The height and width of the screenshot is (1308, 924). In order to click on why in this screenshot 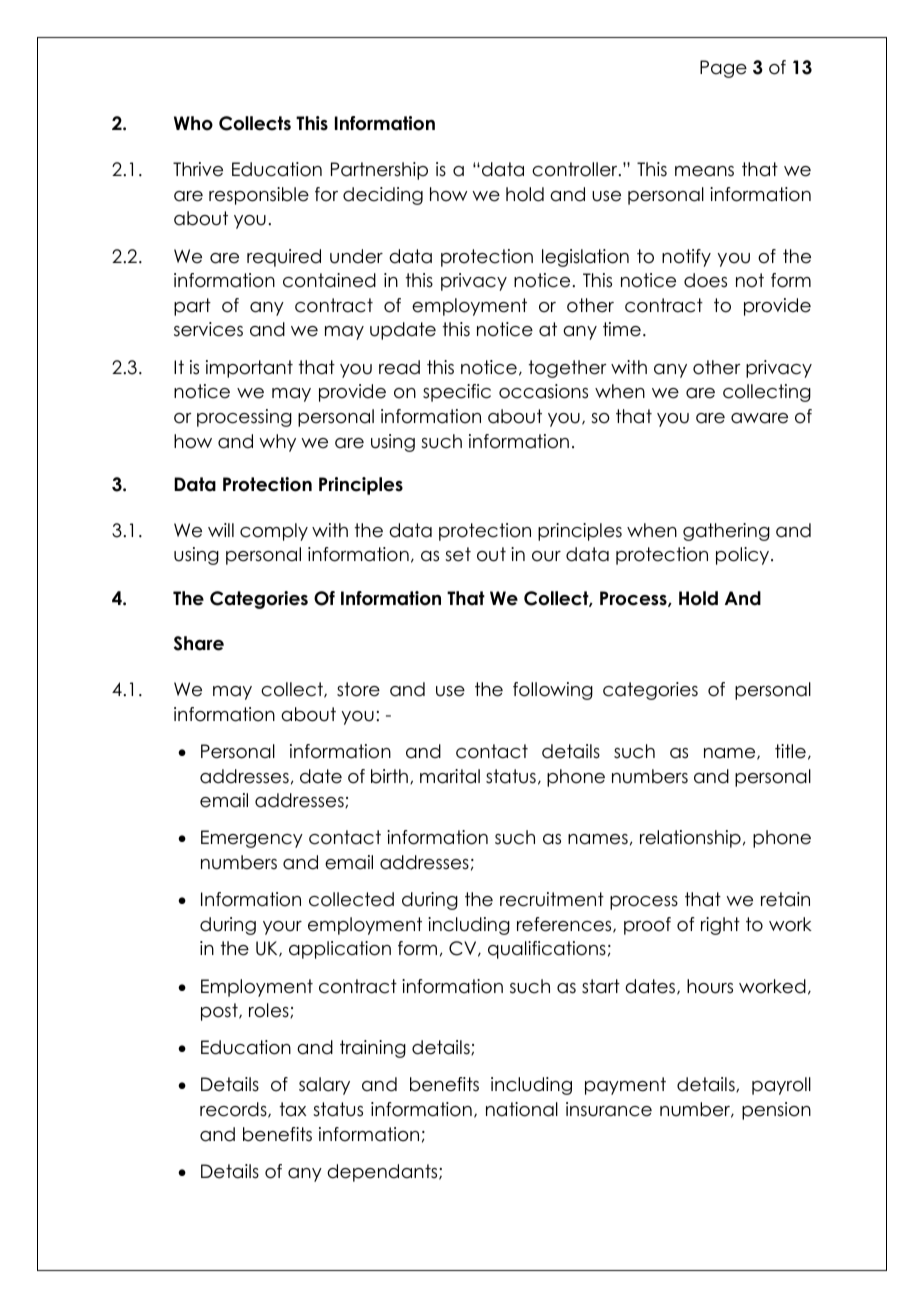, I will do `click(277, 443)`.
